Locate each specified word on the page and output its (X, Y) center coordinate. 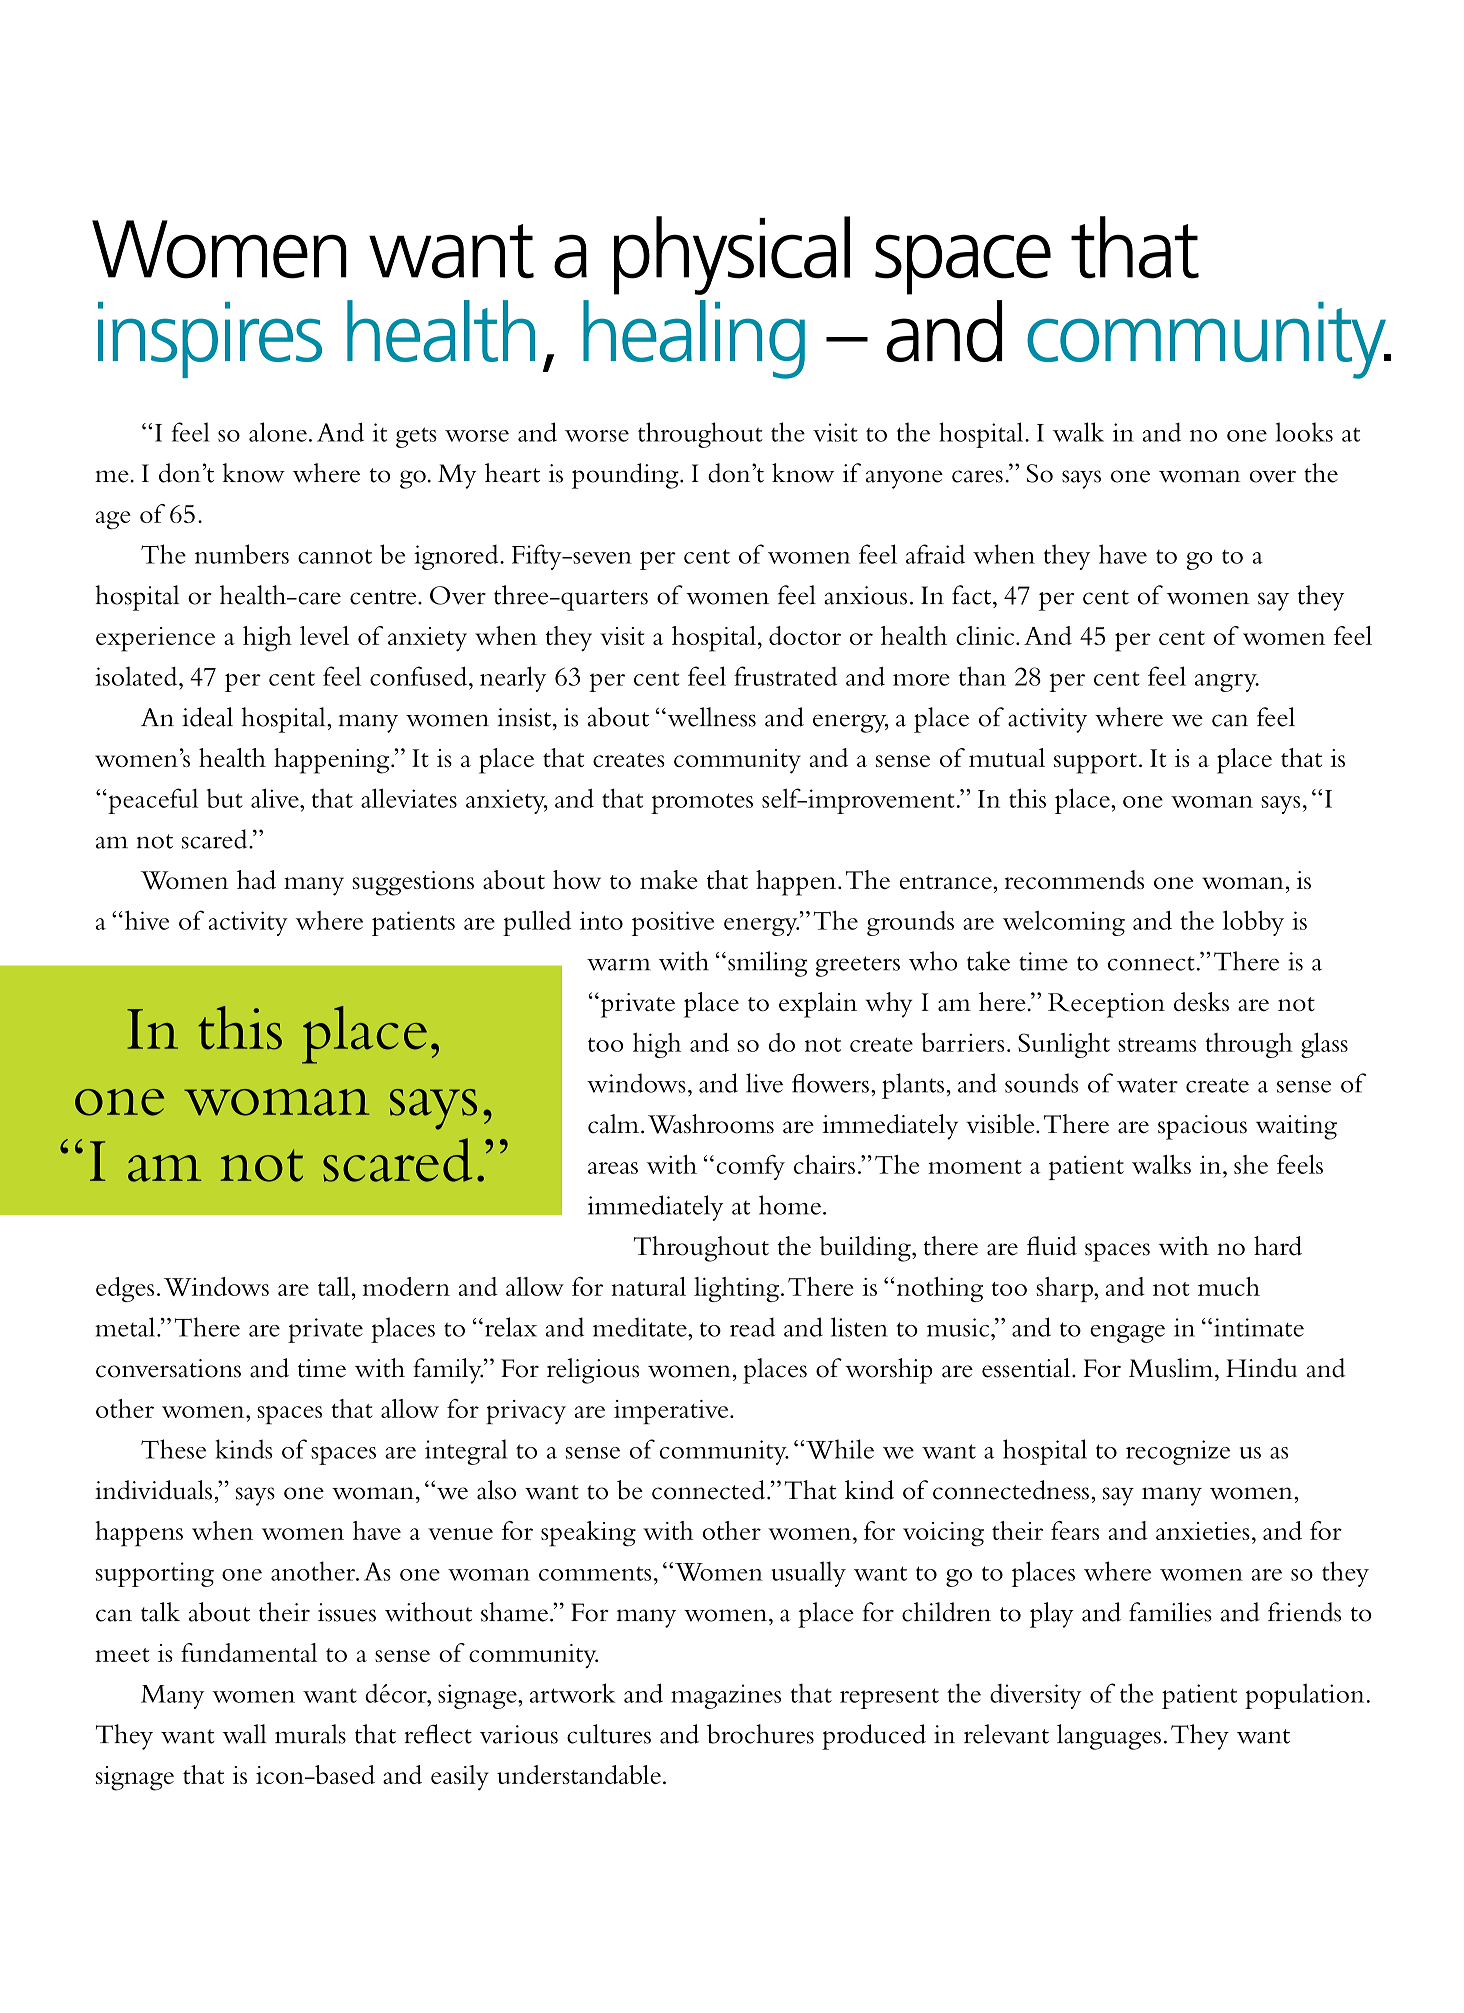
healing (694, 339)
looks (1304, 432)
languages (1109, 1737)
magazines (726, 1696)
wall (244, 1734)
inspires (210, 340)
